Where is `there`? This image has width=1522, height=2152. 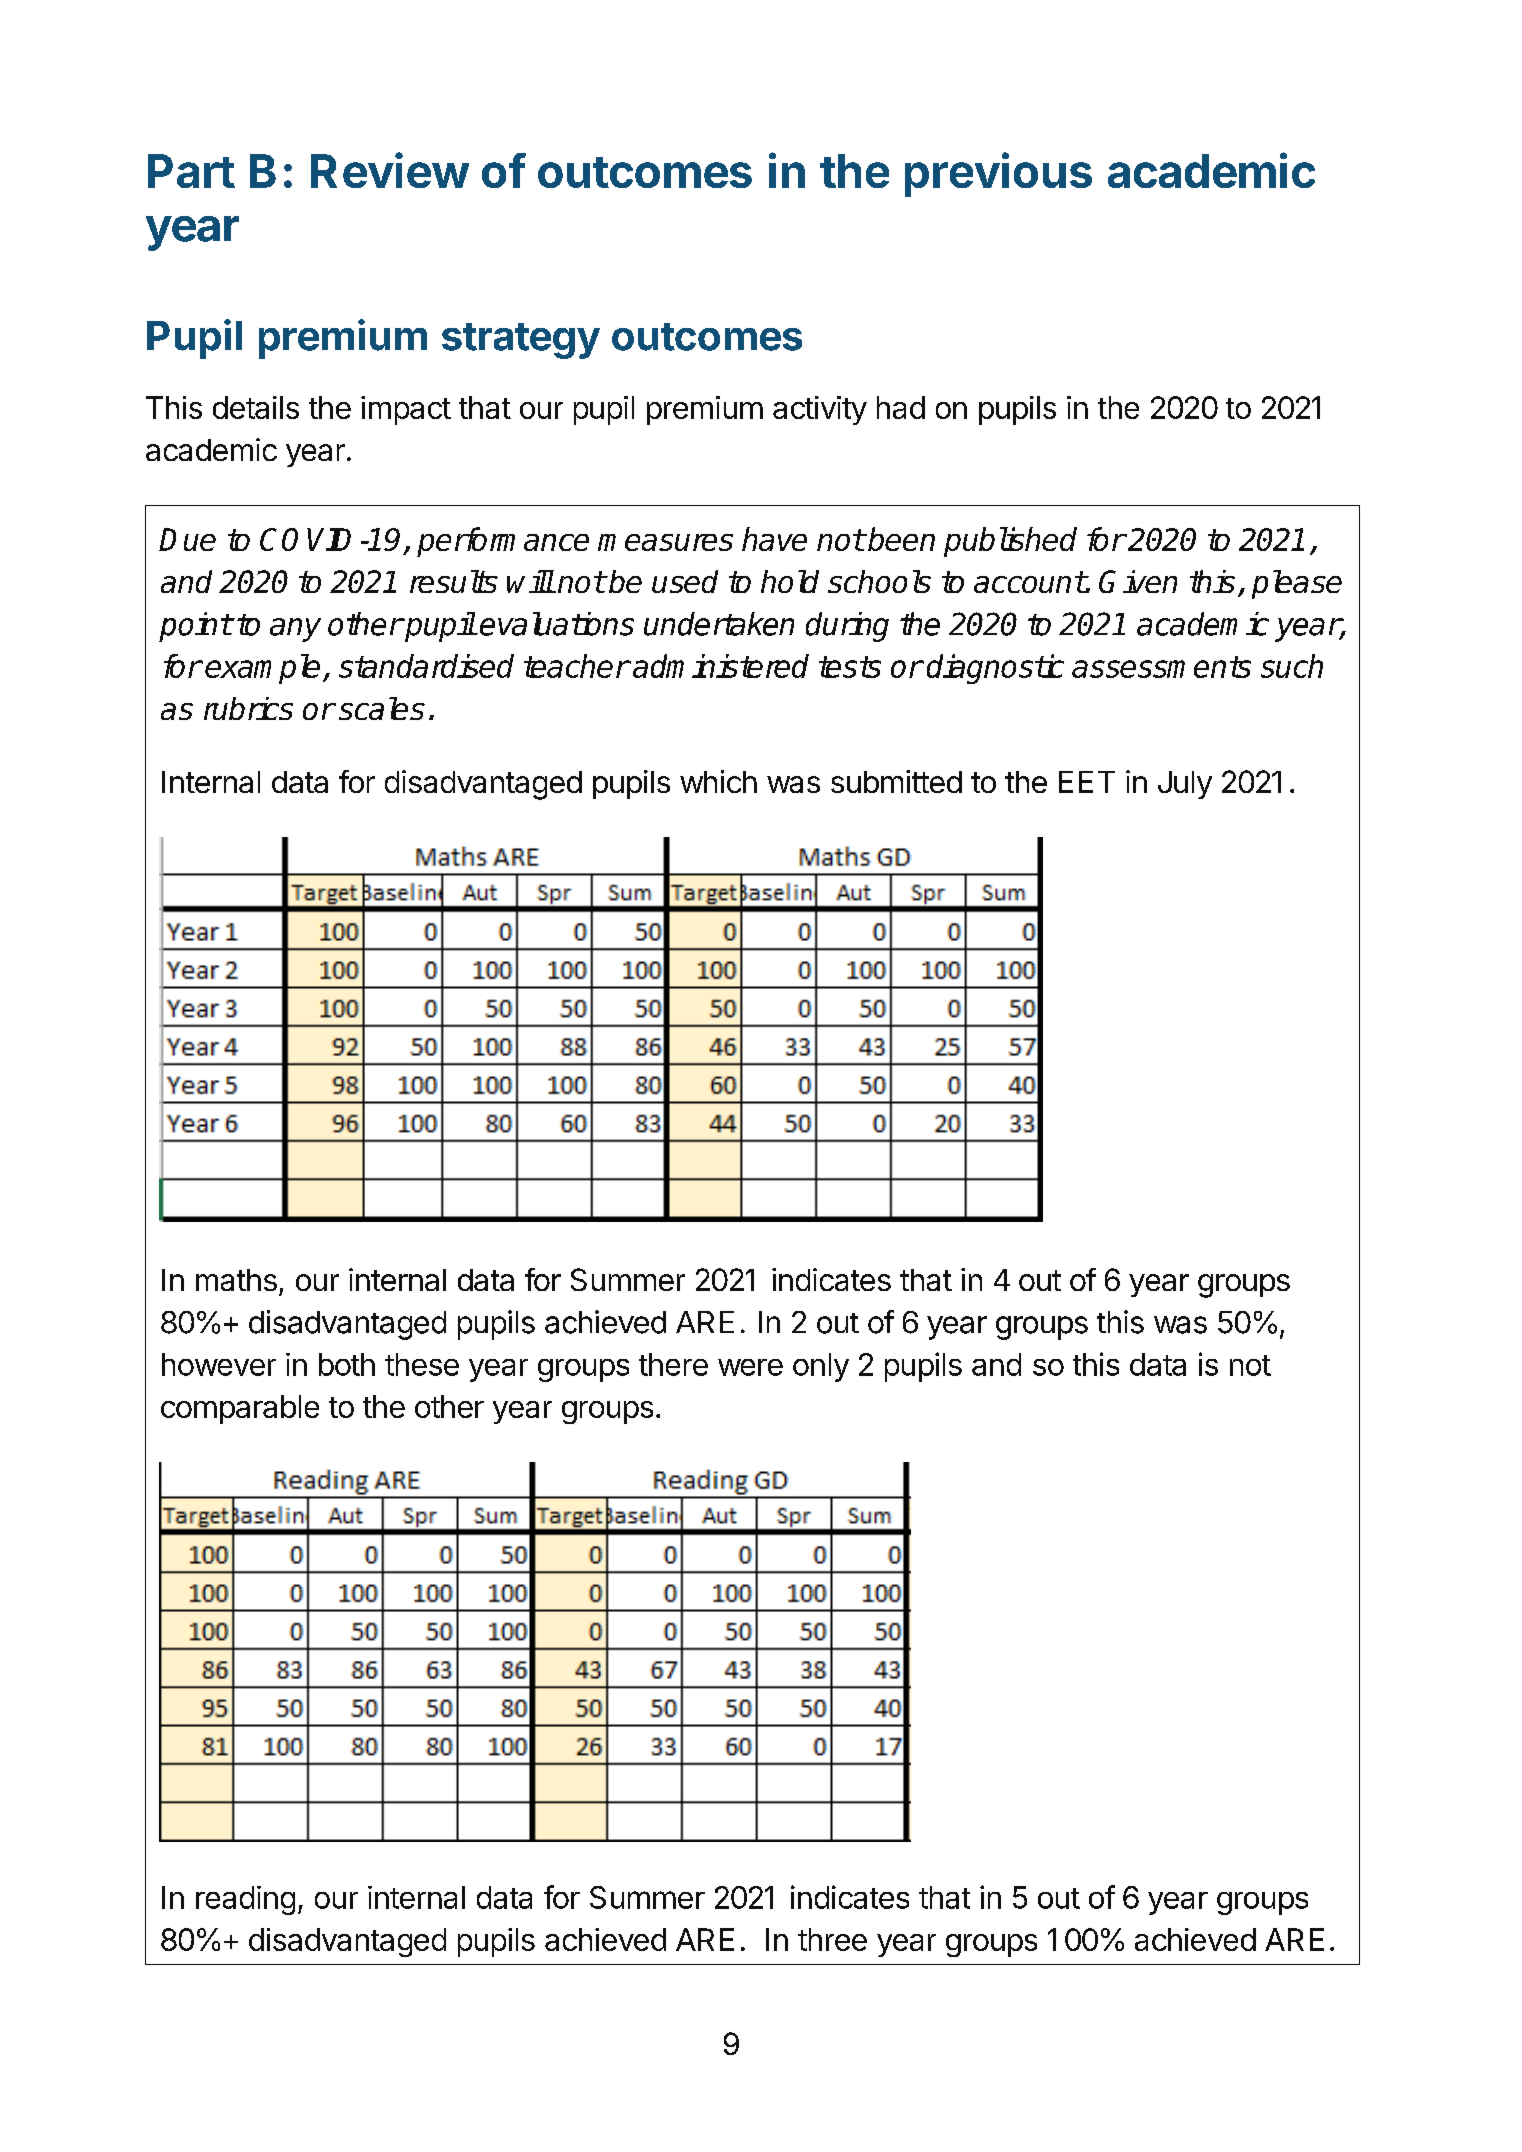
there is located at coordinates (673, 1364).
